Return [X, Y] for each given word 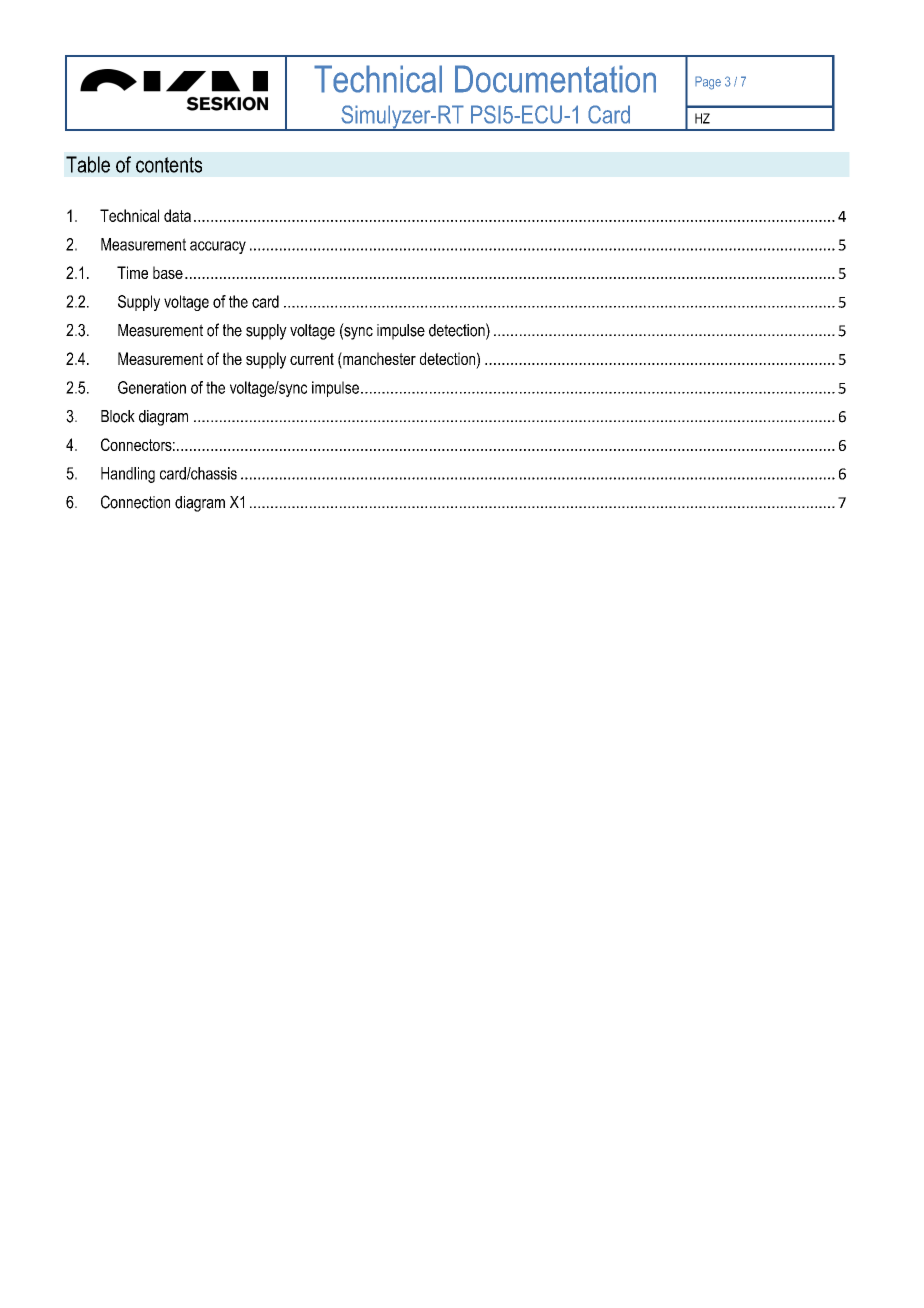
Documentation [555, 79]
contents [169, 165]
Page [708, 83]
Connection [135, 502]
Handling [128, 475]
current [312, 359]
